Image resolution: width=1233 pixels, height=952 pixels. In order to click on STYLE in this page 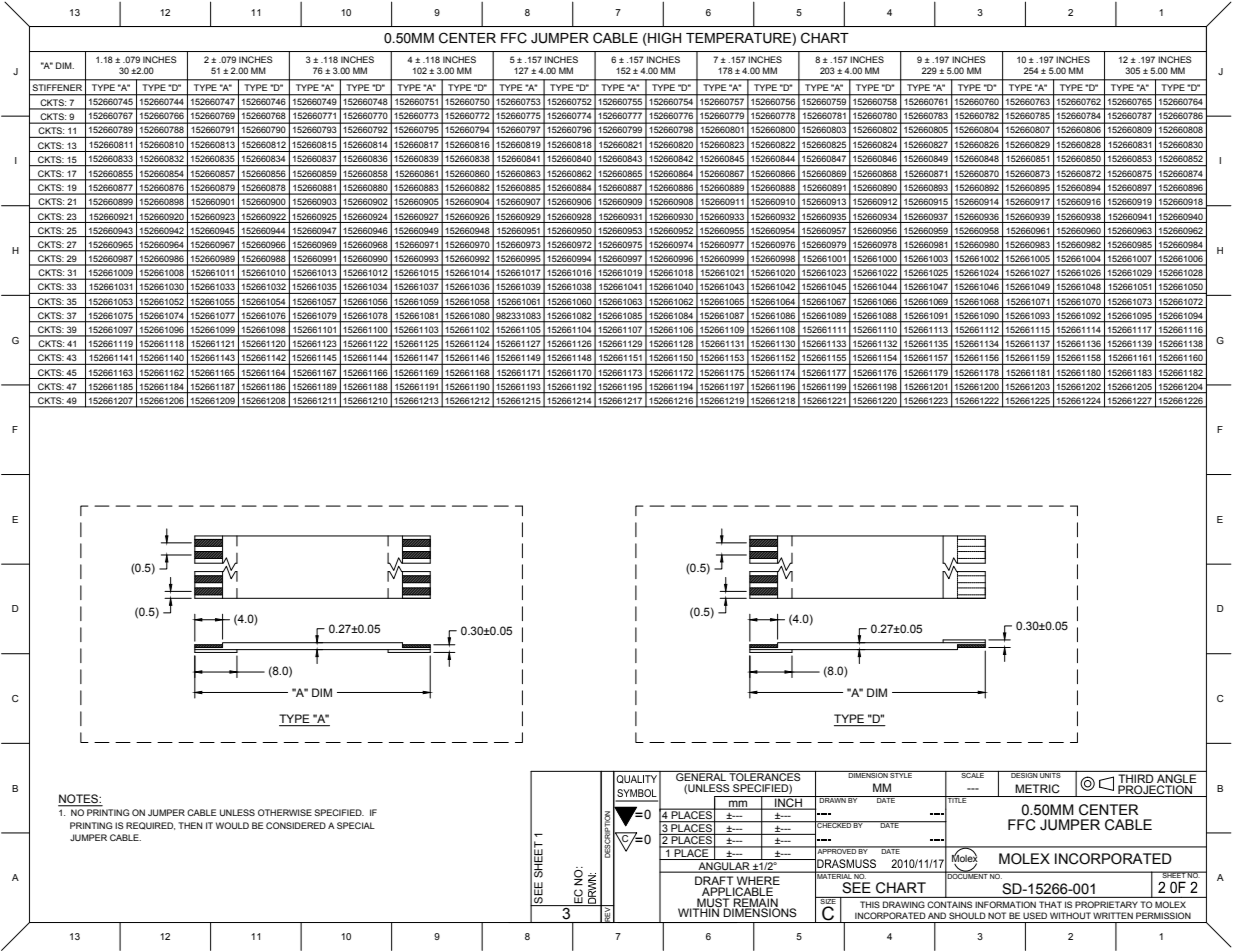, I will do `click(901, 774)`.
